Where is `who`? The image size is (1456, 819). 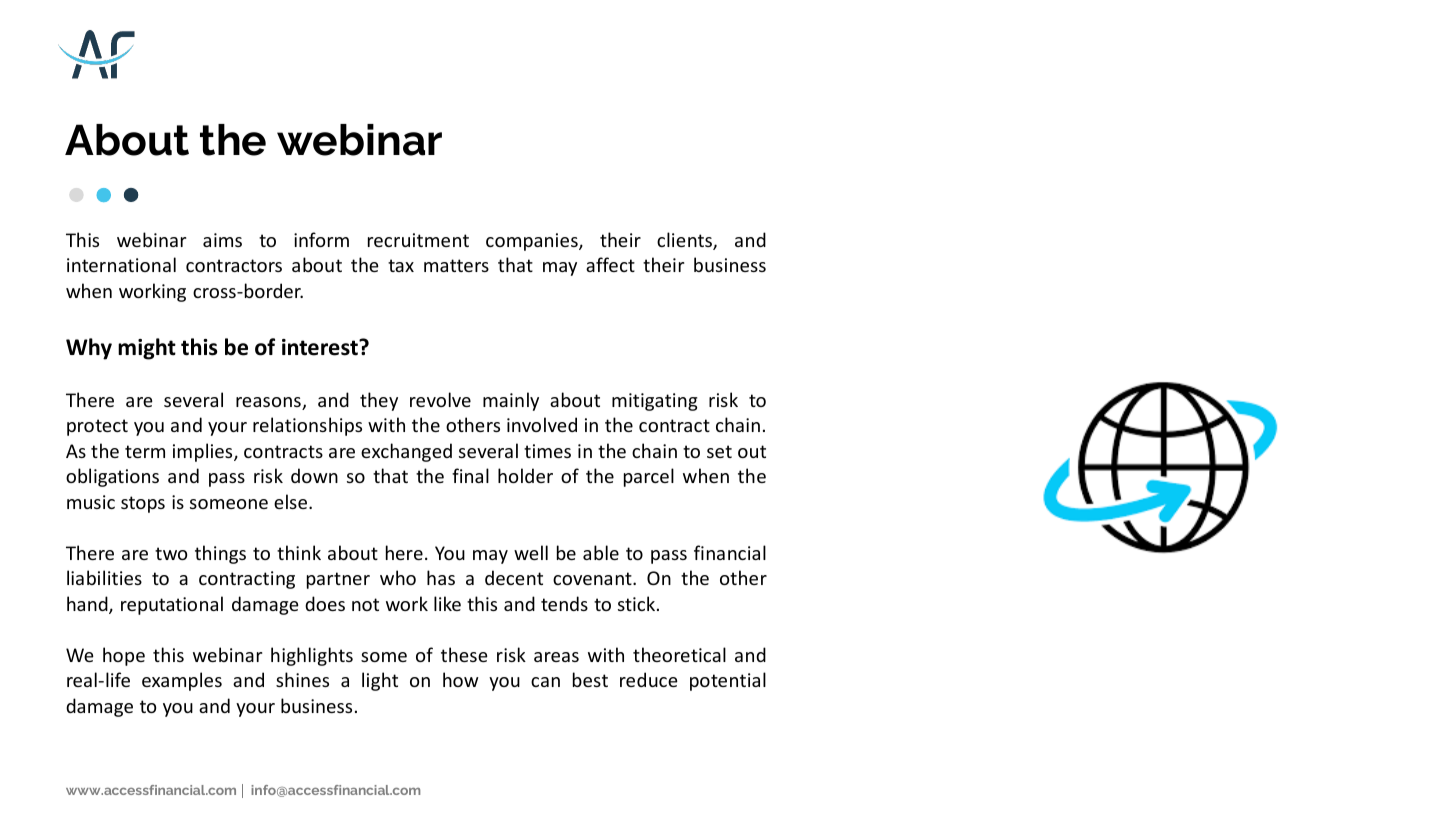
who is located at coordinates (398, 577).
